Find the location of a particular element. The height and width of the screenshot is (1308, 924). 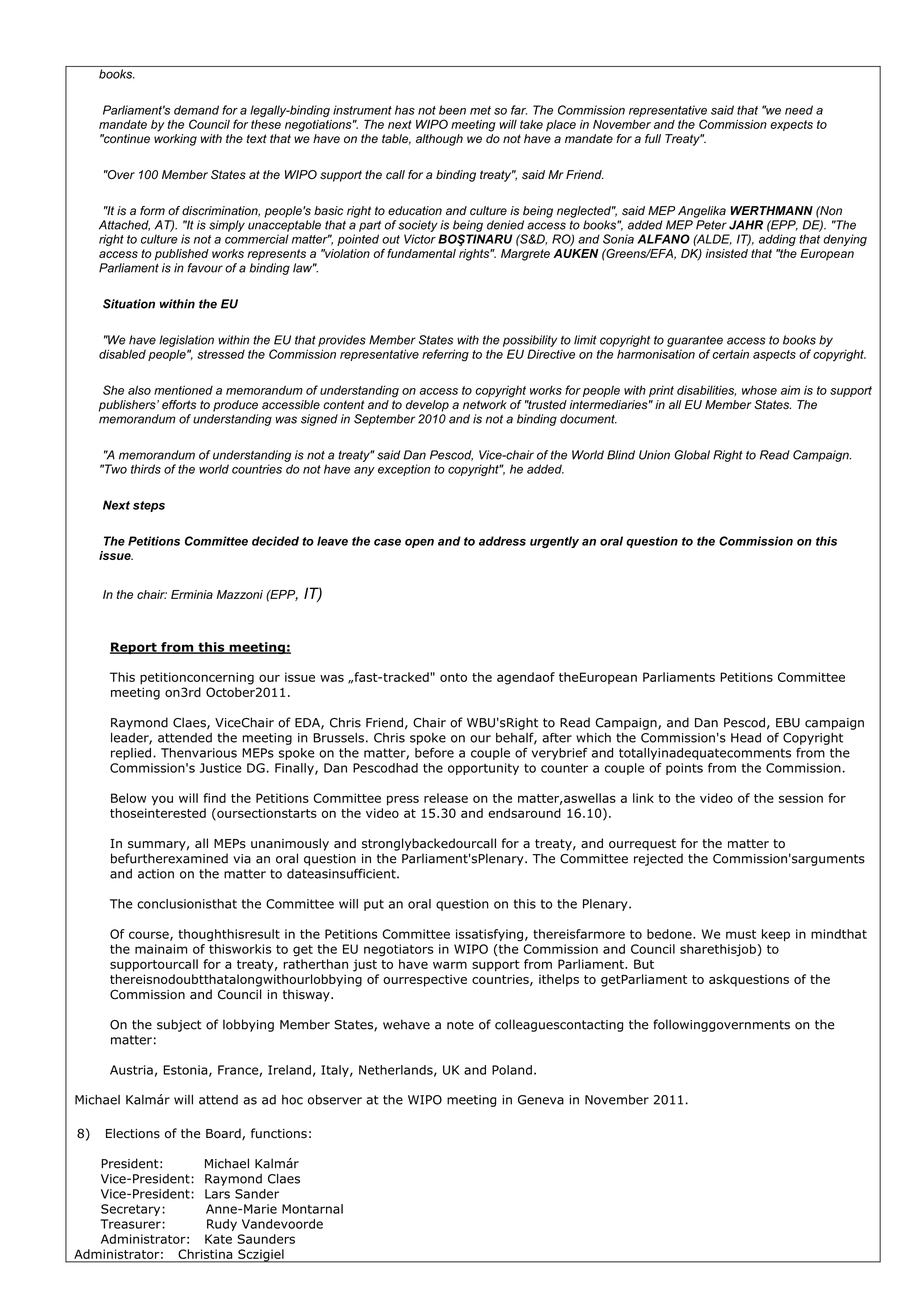

Poland is located at coordinates (512, 1070).
